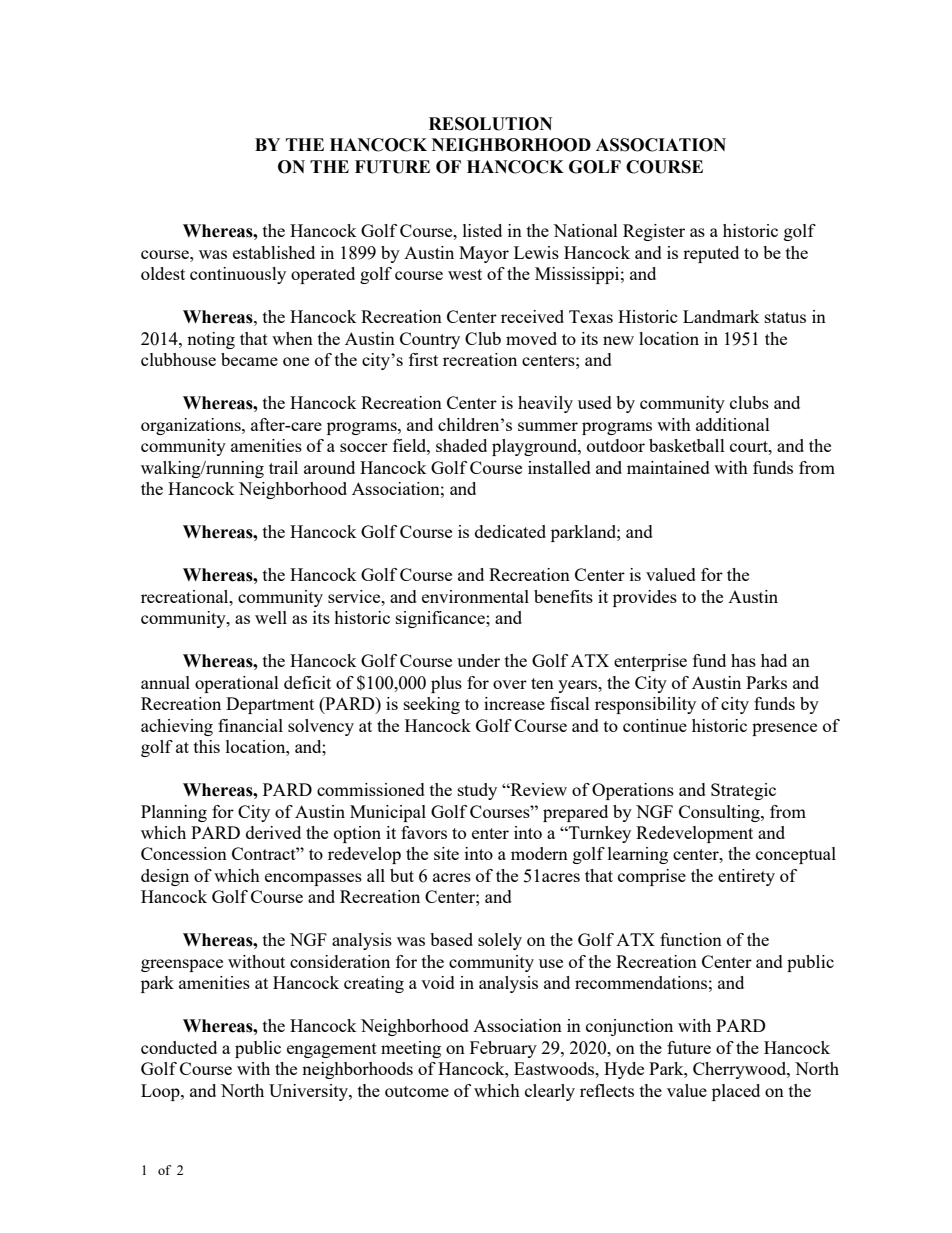 Image resolution: width=952 pixels, height=1233 pixels. I want to click on RESOLUTION, so click(490, 124).
